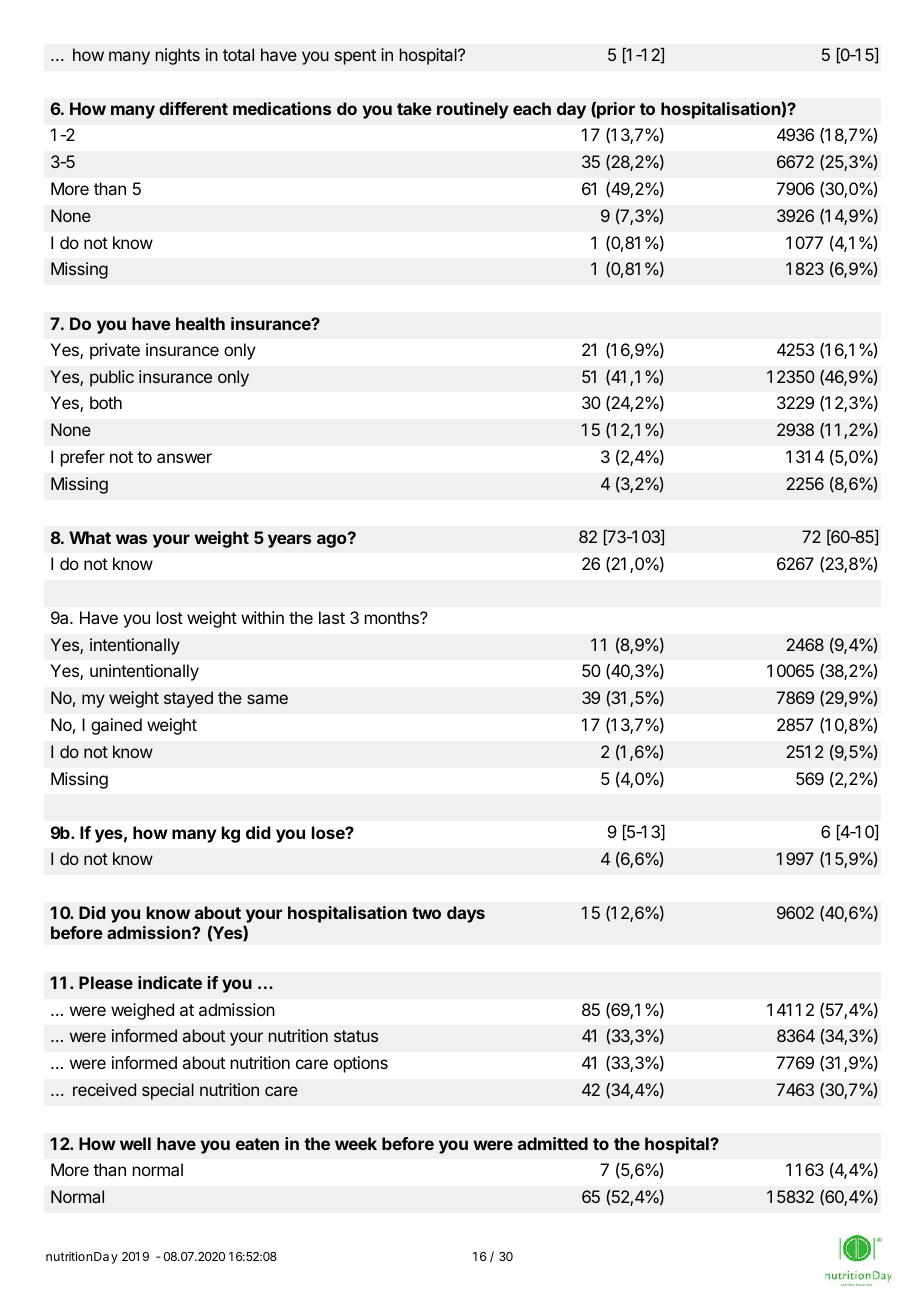  What do you see at coordinates (393, 617) in the document?
I see `months` at bounding box center [393, 617].
